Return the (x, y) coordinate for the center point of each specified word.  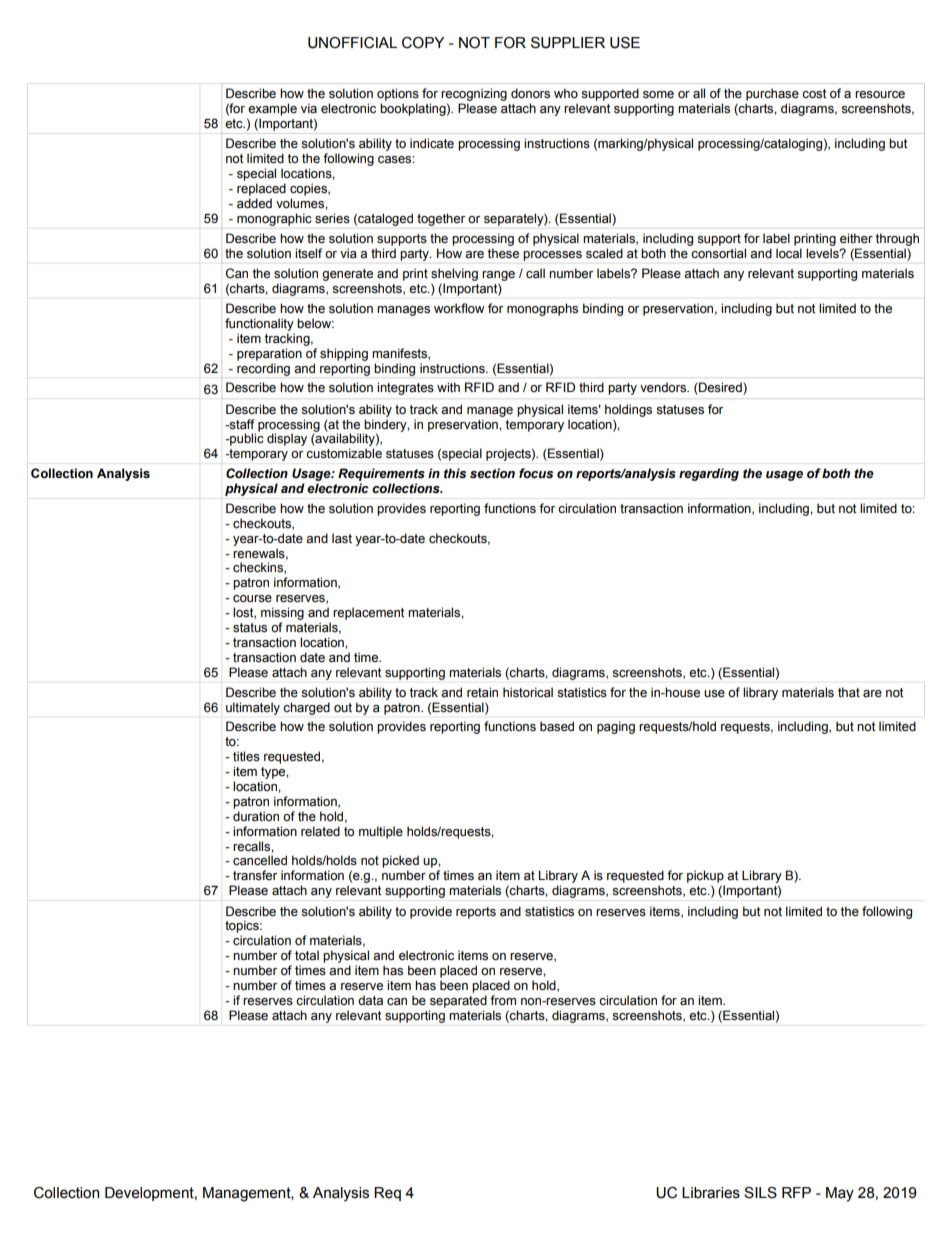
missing (282, 613)
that (849, 692)
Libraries (711, 1193)
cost (814, 94)
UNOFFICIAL (352, 43)
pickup (705, 876)
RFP (796, 1192)
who (566, 93)
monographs (542, 309)
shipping (344, 354)
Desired (720, 388)
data (370, 1000)
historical (528, 692)
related (320, 831)
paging (616, 727)
